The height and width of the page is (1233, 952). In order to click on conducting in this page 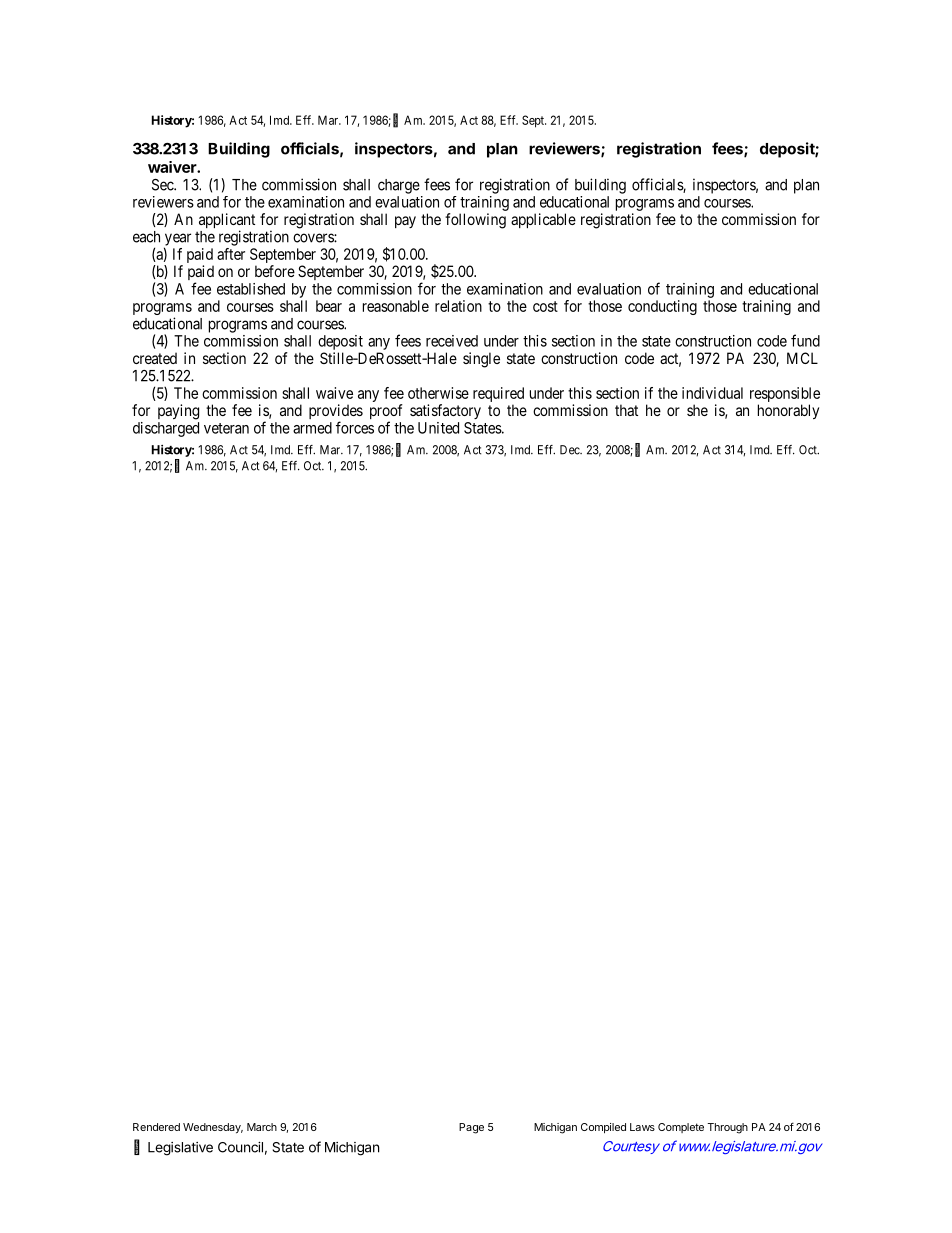, I will do `click(662, 307)`.
